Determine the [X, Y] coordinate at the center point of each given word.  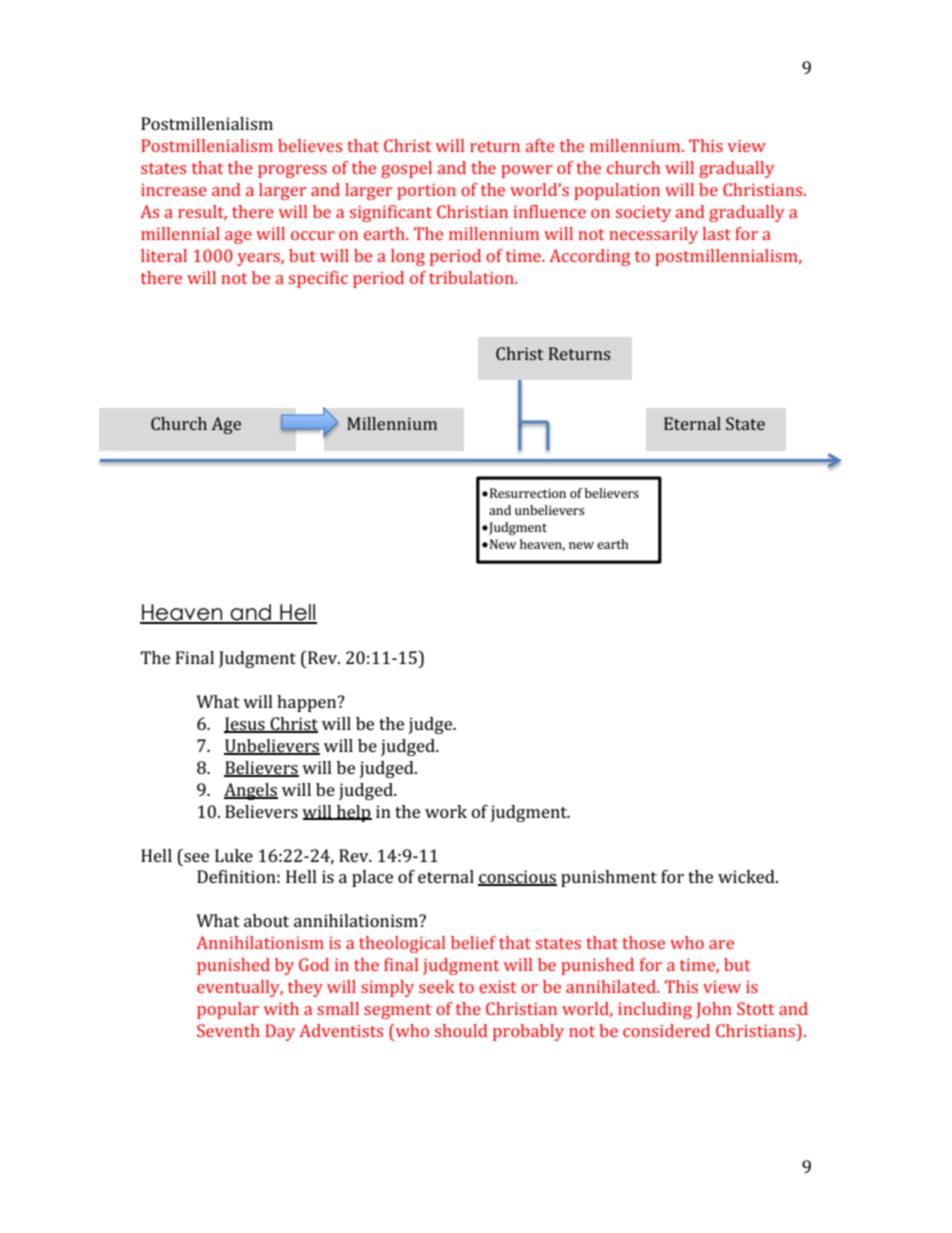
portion [426, 191]
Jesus [245, 725]
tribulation [472, 277]
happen [308, 703]
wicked [747, 876]
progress [292, 171]
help [353, 813]
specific [318, 279]
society [643, 213]
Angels [251, 791]
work [446, 811]
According [589, 257]
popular [228, 1010]
